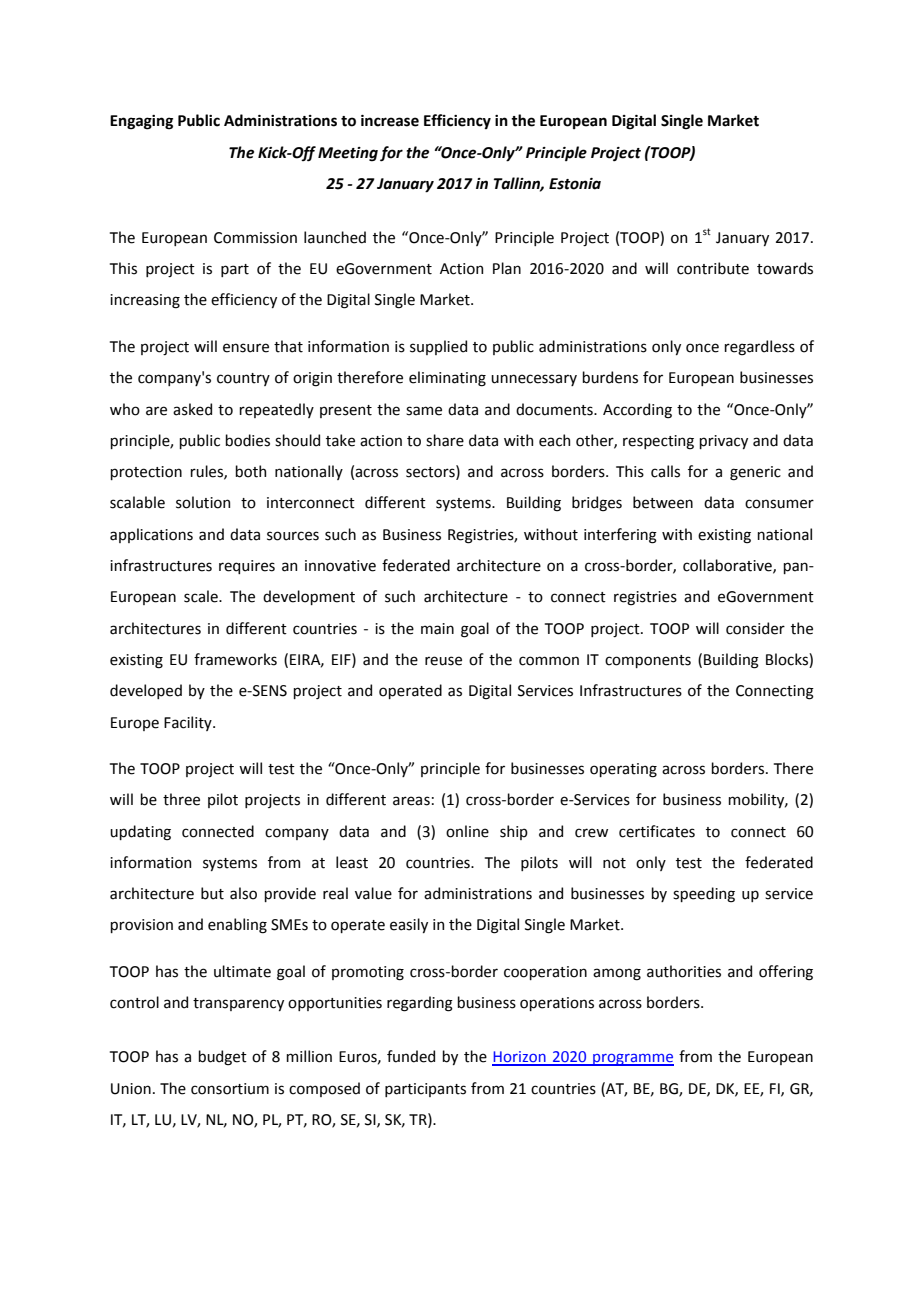  I want to click on budget, so click(222, 1058).
